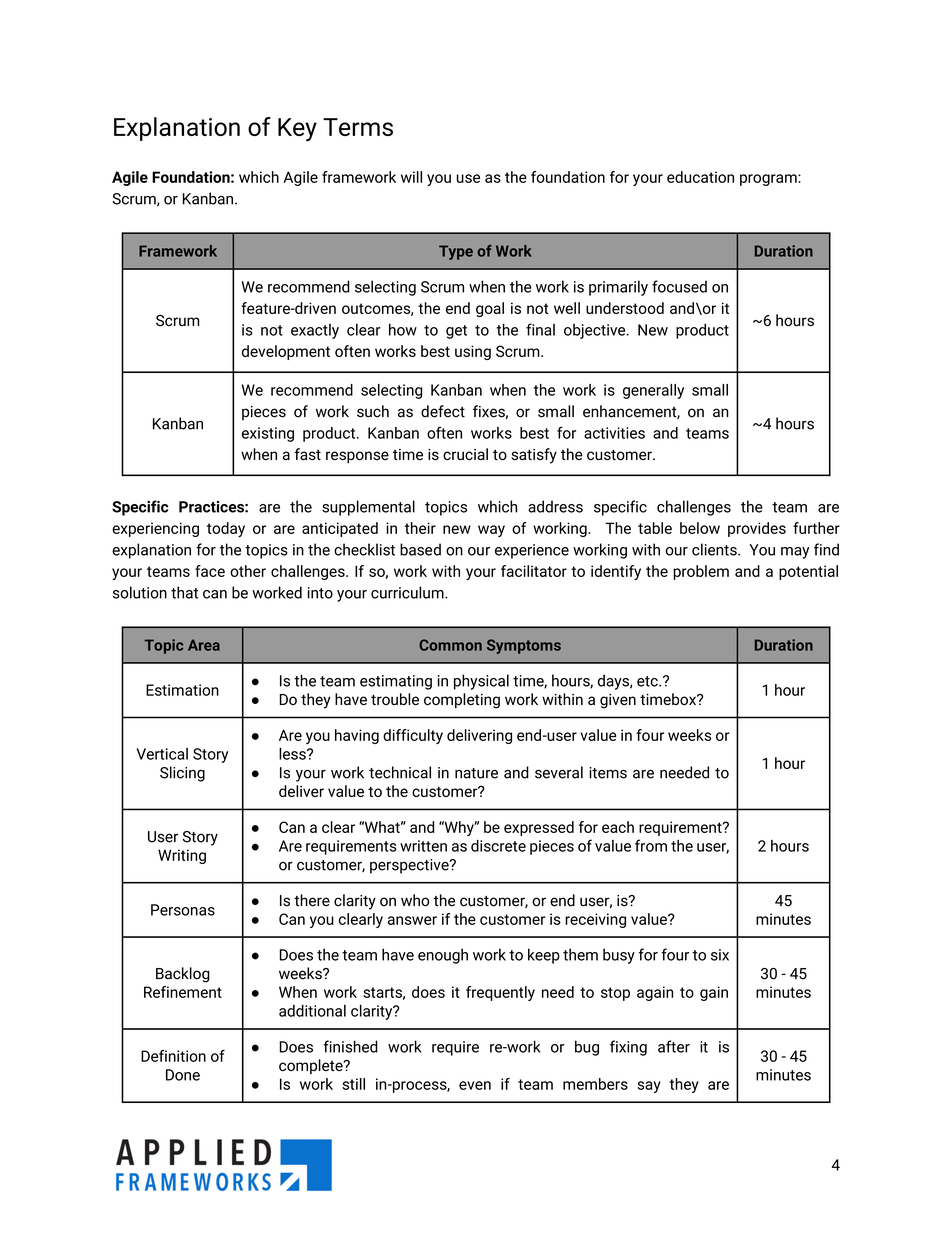 The image size is (952, 1233). Describe the element at coordinates (297, 129) in the screenshot. I see `Key` at that location.
